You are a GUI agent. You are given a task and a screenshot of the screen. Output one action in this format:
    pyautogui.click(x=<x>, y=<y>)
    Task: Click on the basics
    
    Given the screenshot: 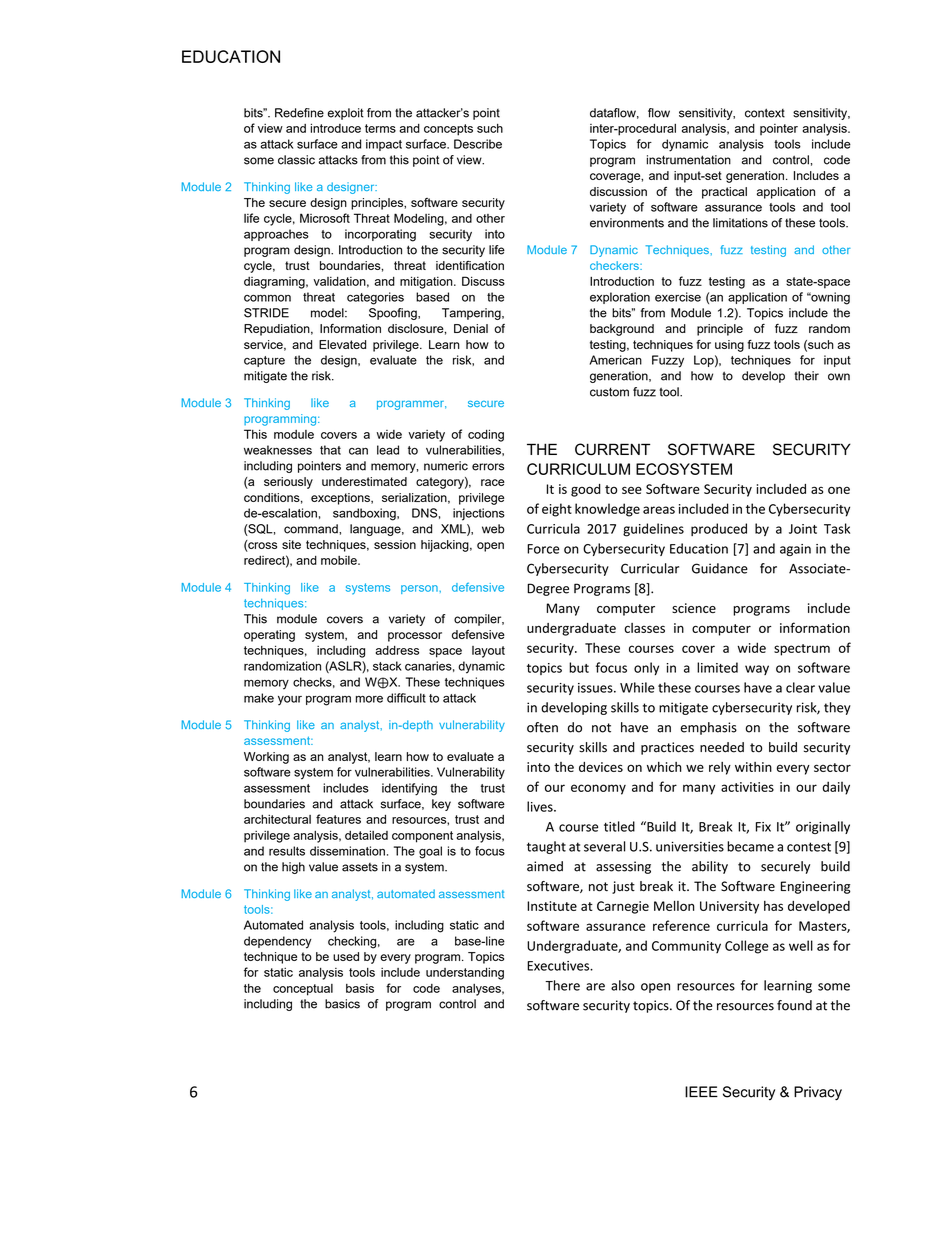 What is the action you would take?
    pyautogui.click(x=342, y=1004)
